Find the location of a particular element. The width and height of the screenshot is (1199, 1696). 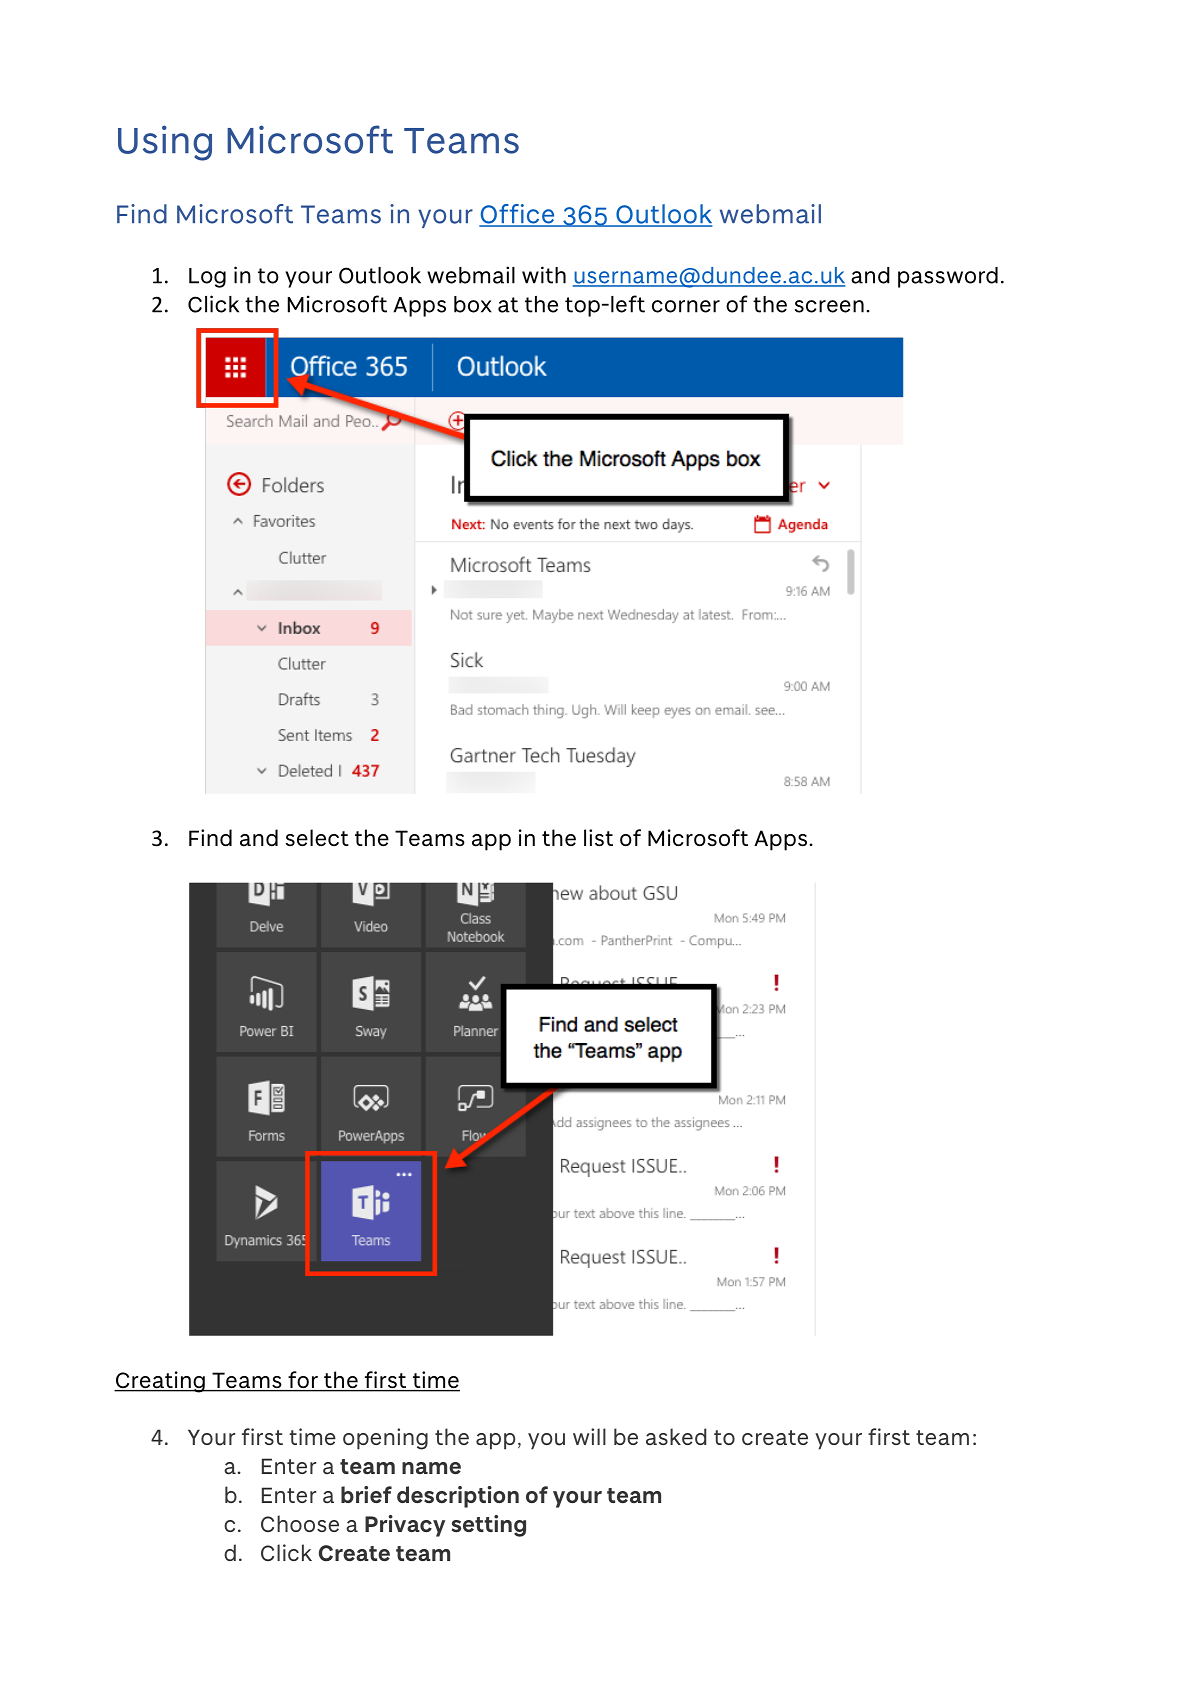

select is located at coordinates (317, 838).
